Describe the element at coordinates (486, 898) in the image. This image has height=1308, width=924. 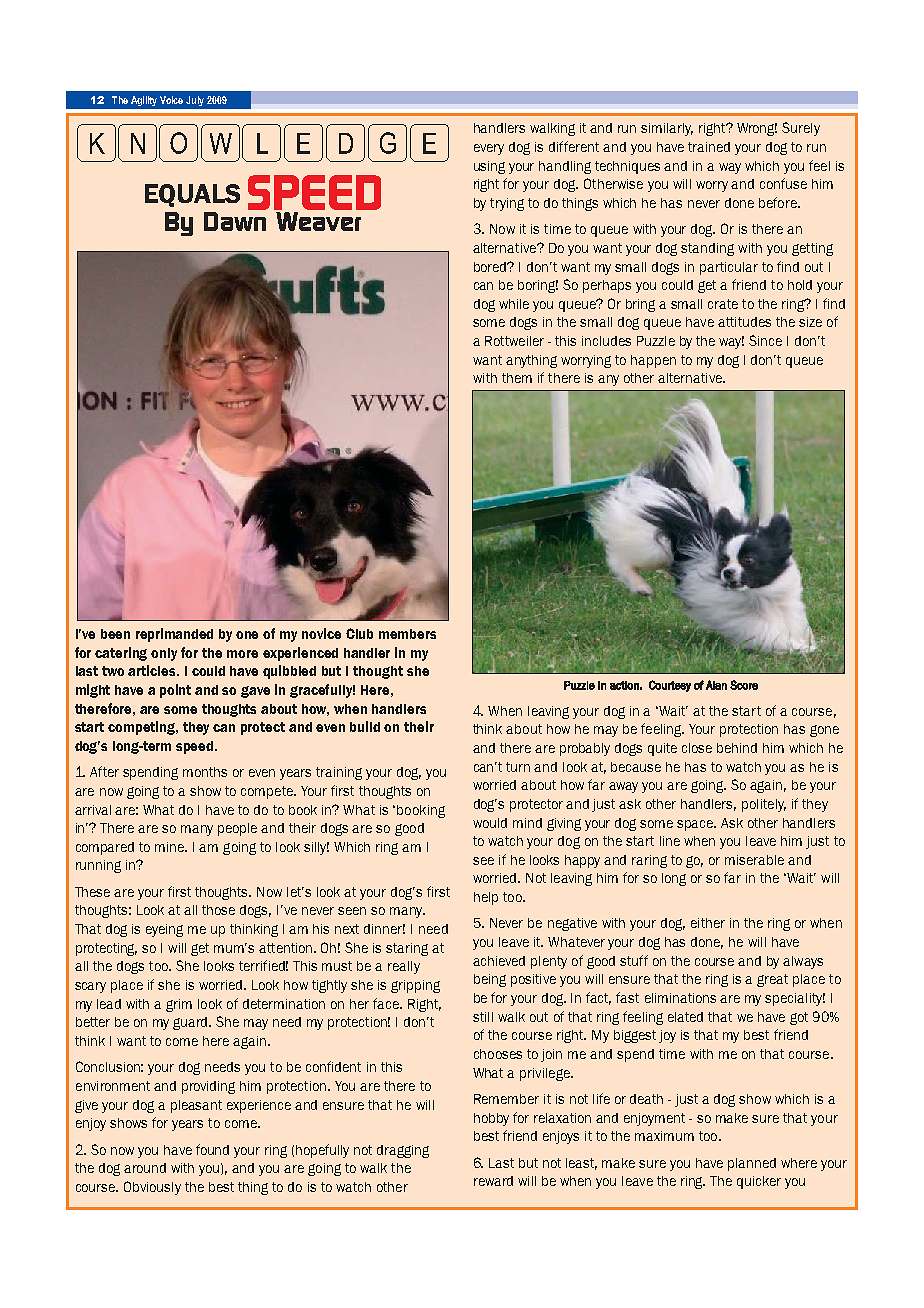
I see `help` at that location.
